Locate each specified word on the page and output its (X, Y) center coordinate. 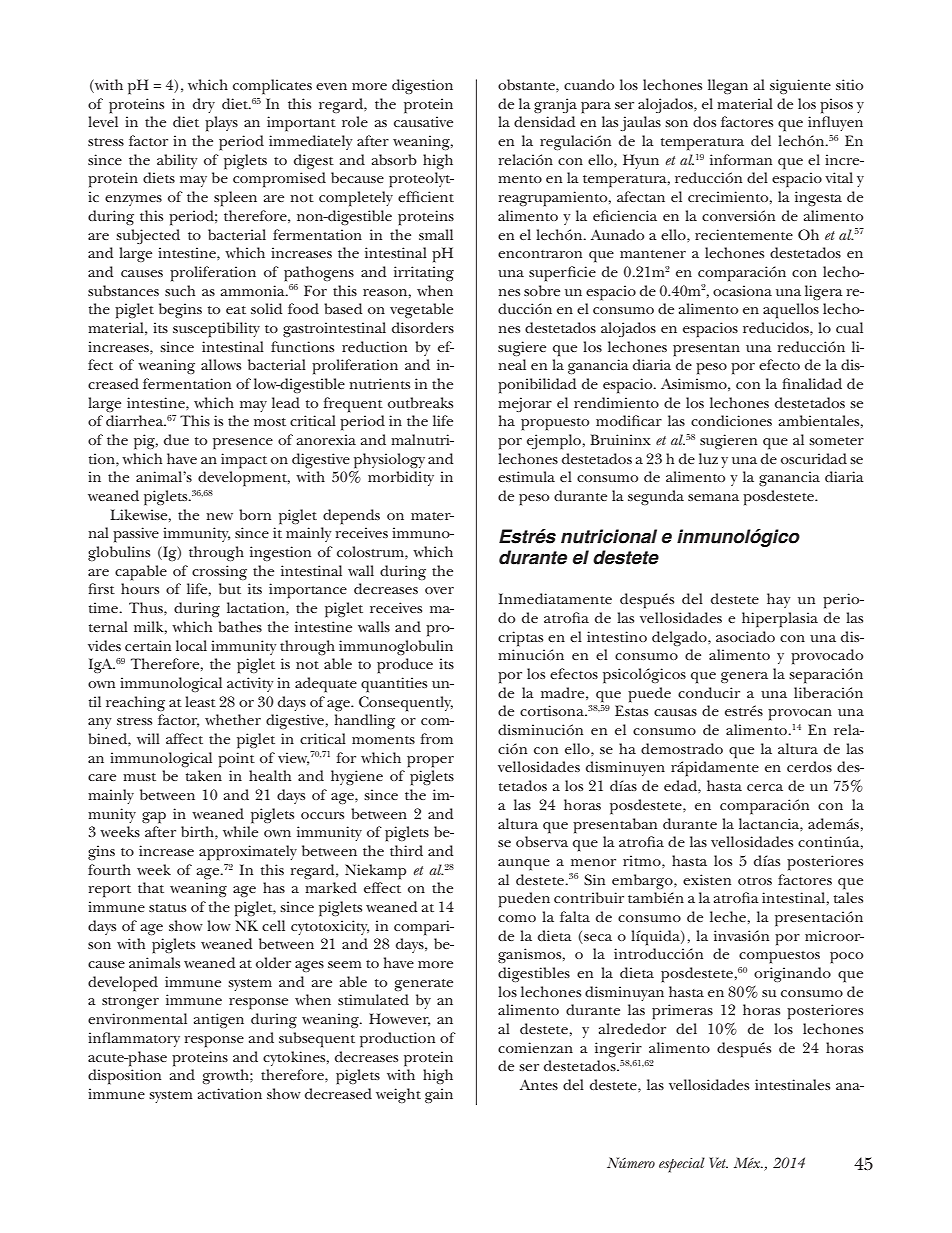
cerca (765, 787)
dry (204, 105)
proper (430, 762)
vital (839, 177)
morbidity (401, 478)
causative (423, 121)
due (176, 439)
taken (204, 775)
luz (708, 458)
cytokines (295, 1058)
